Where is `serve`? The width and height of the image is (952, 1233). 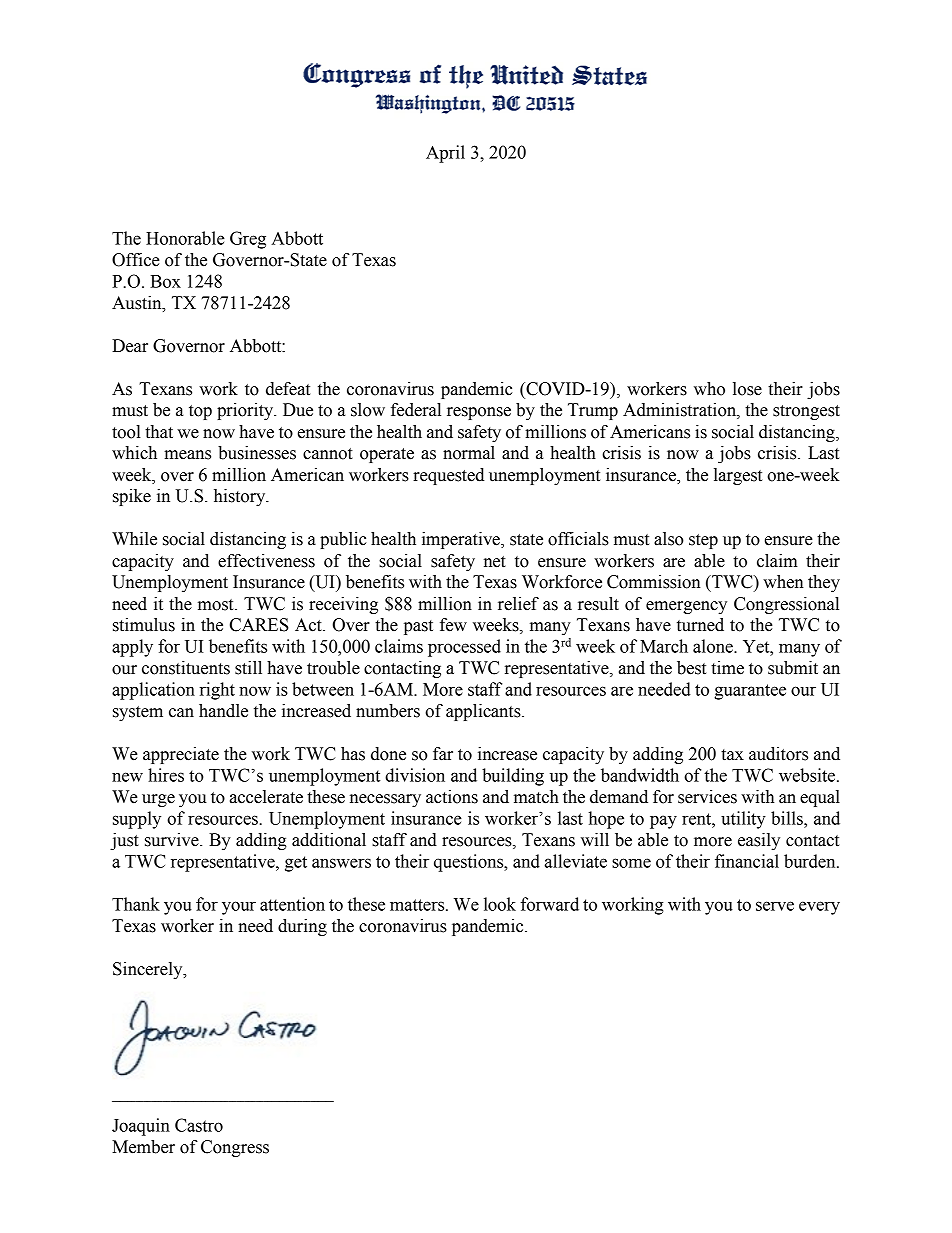 serve is located at coordinates (775, 906).
